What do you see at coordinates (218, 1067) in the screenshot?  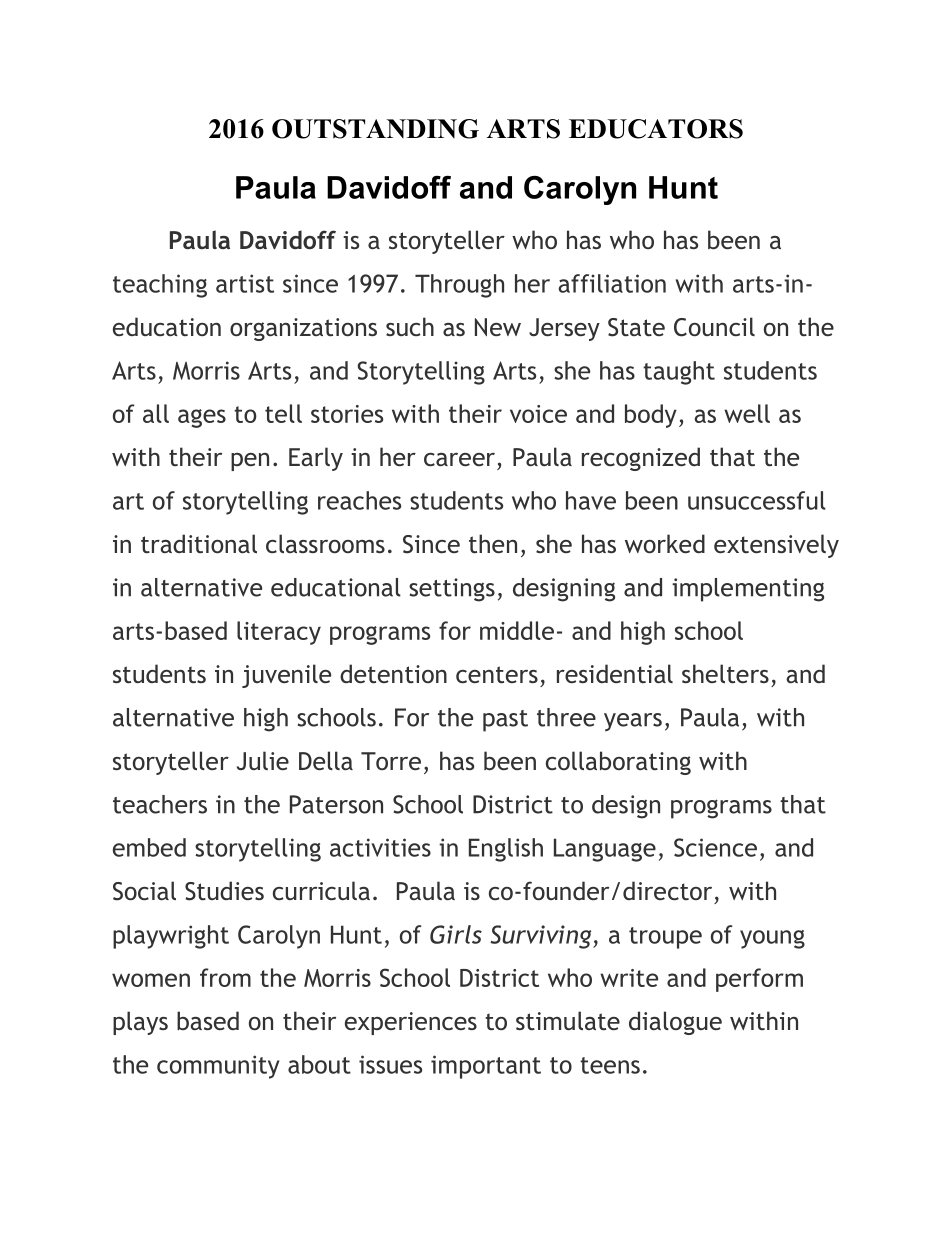 I see `community` at bounding box center [218, 1067].
